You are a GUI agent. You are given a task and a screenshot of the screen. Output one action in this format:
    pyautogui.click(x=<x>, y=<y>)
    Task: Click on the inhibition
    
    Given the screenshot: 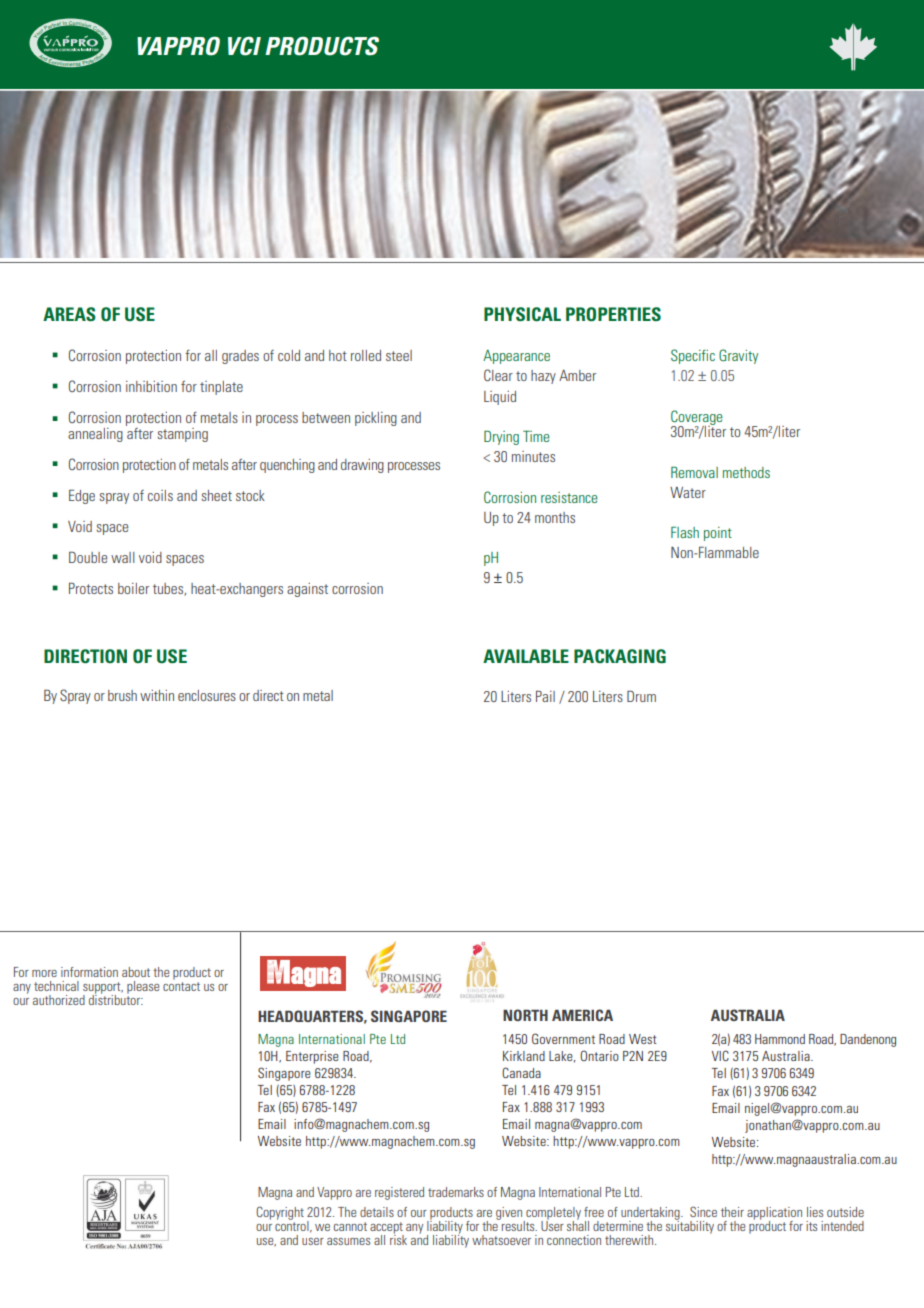 What is the action you would take?
    pyautogui.click(x=151, y=386)
